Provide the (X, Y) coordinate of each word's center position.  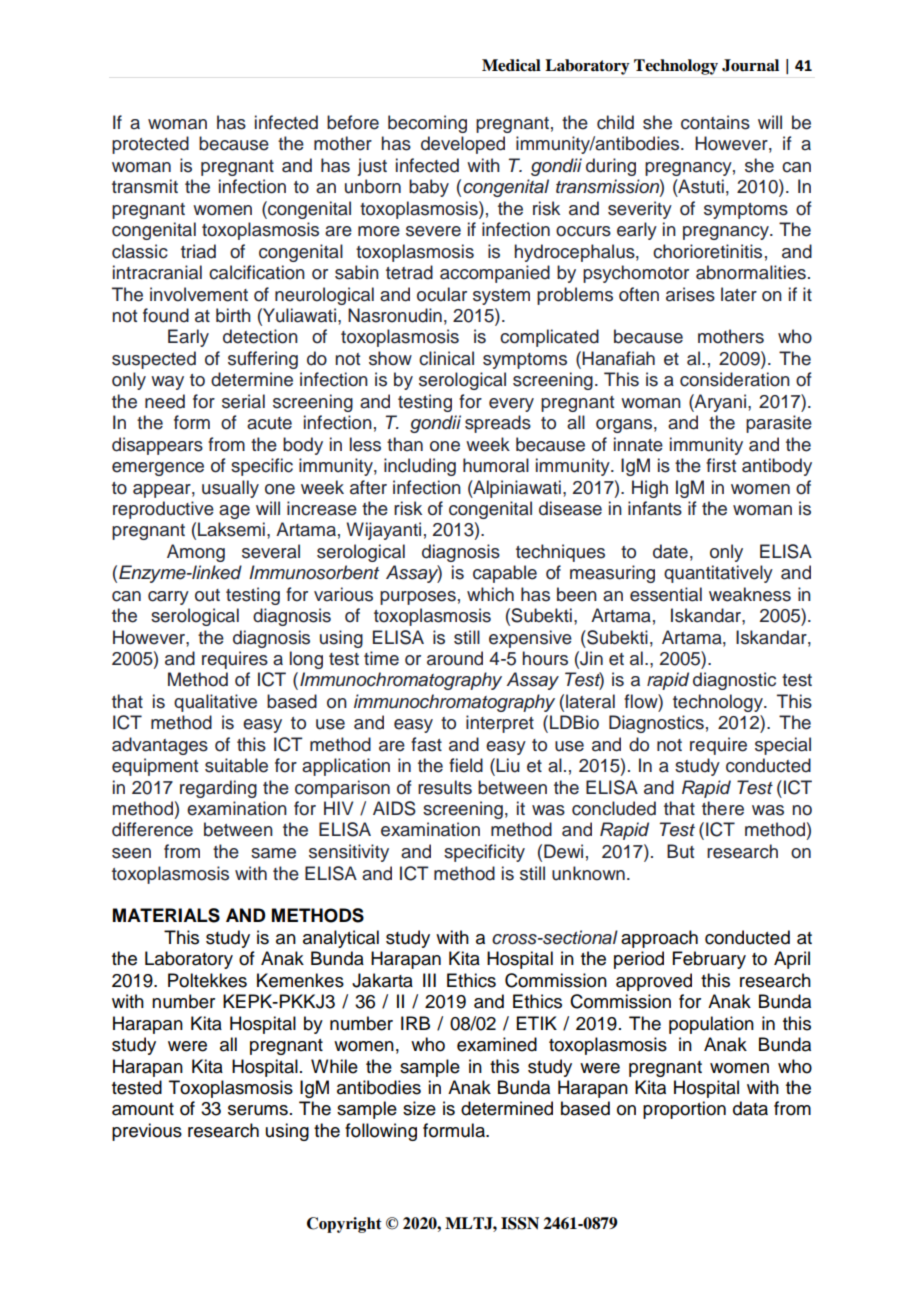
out (207, 595)
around (455, 658)
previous (147, 1132)
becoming (427, 124)
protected (150, 145)
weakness (750, 594)
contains (715, 122)
